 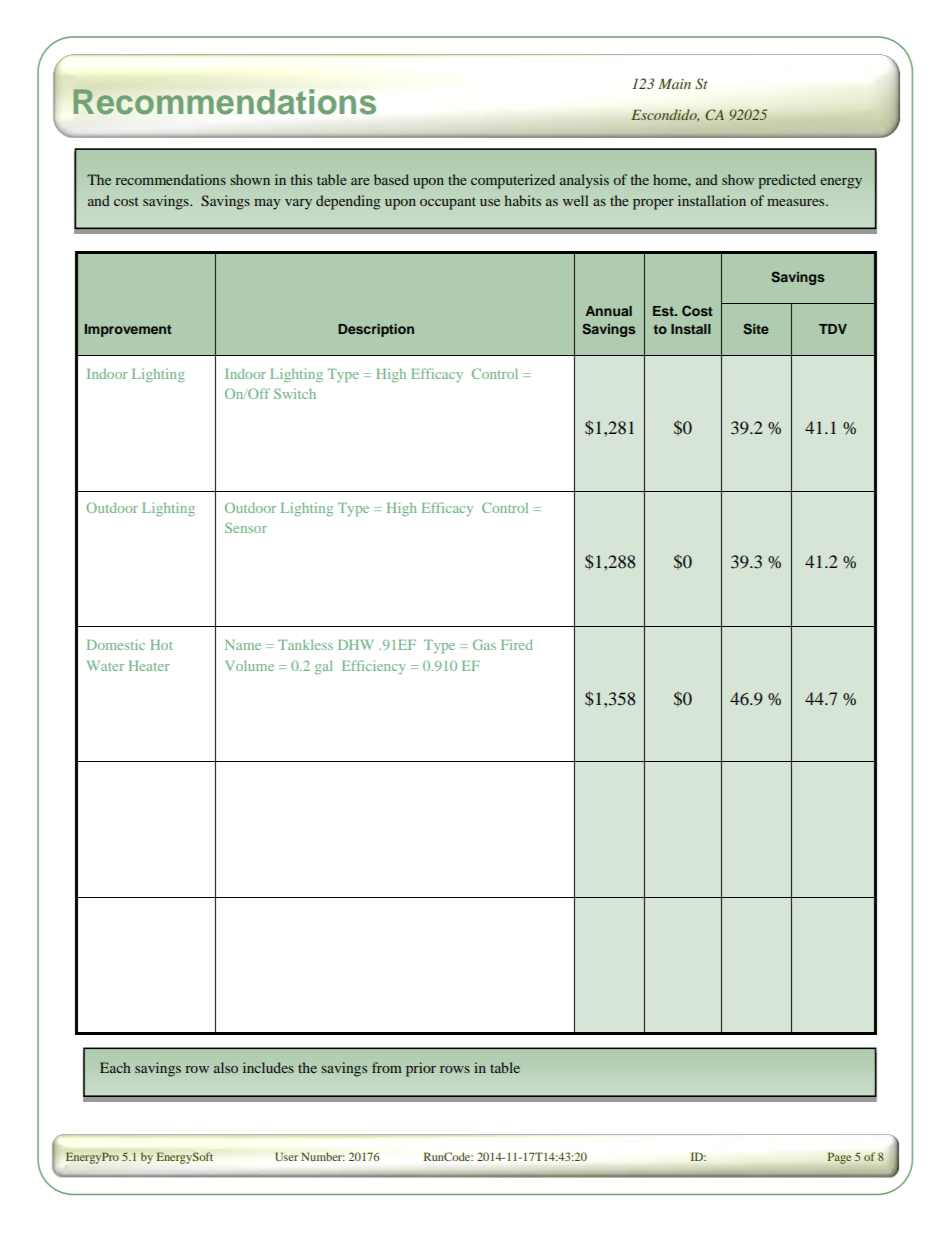 I want to click on Gas, so click(x=484, y=644).
